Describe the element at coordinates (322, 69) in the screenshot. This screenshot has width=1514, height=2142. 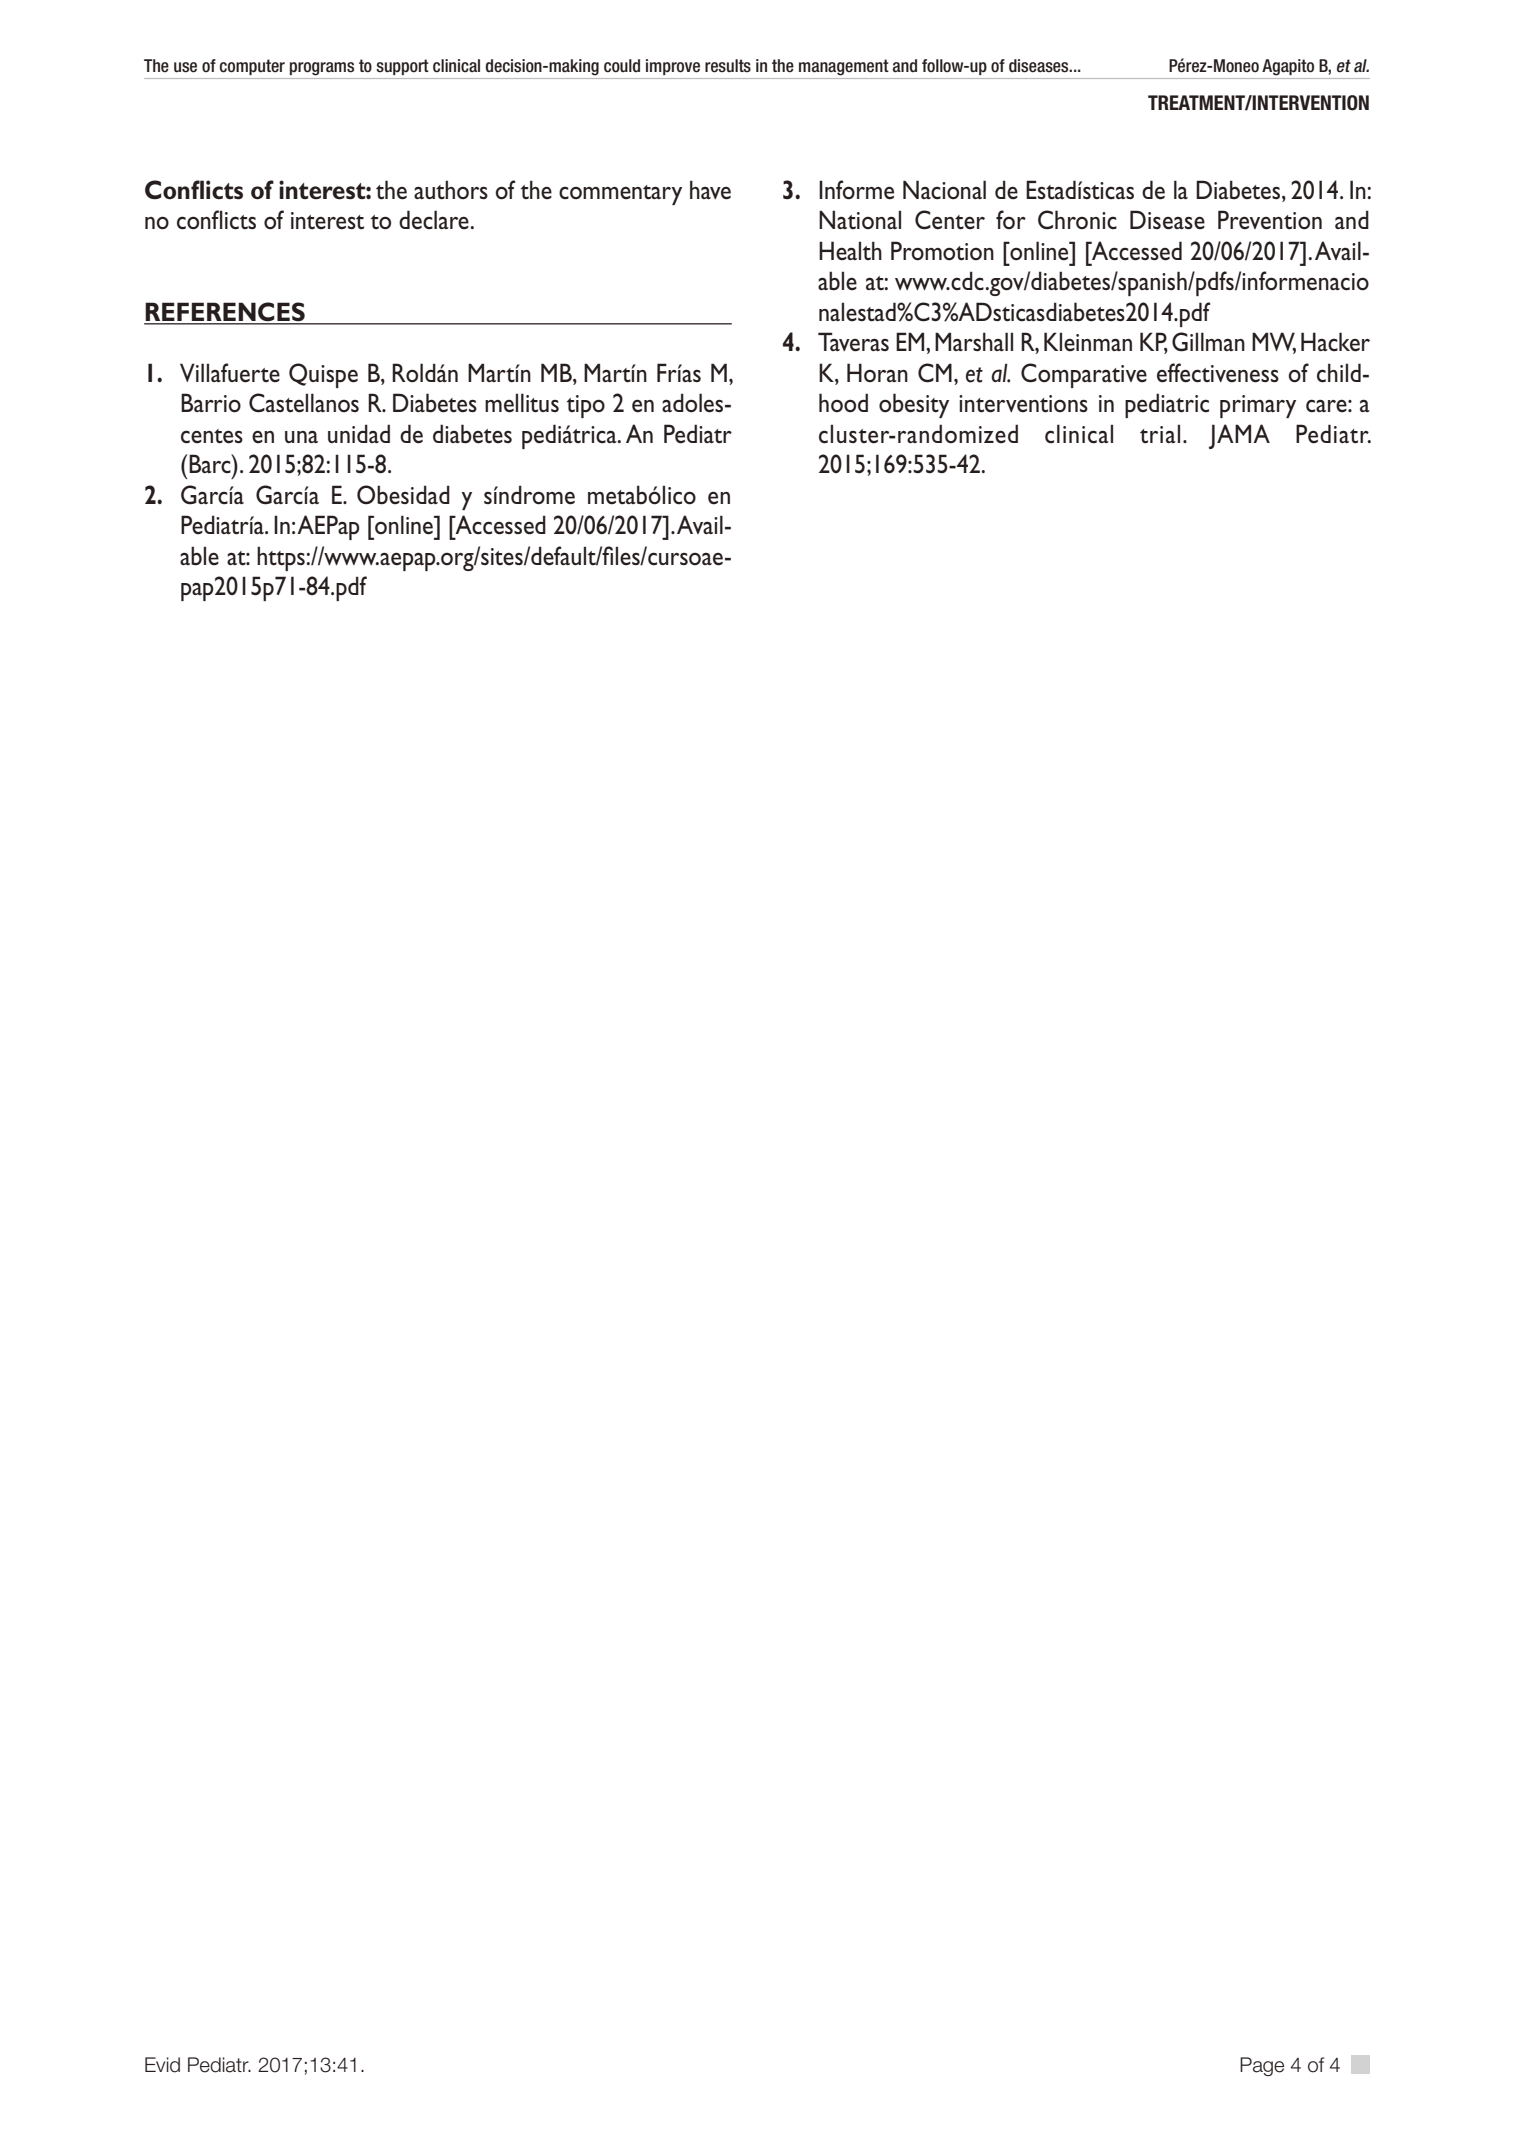
I see `programs` at that location.
